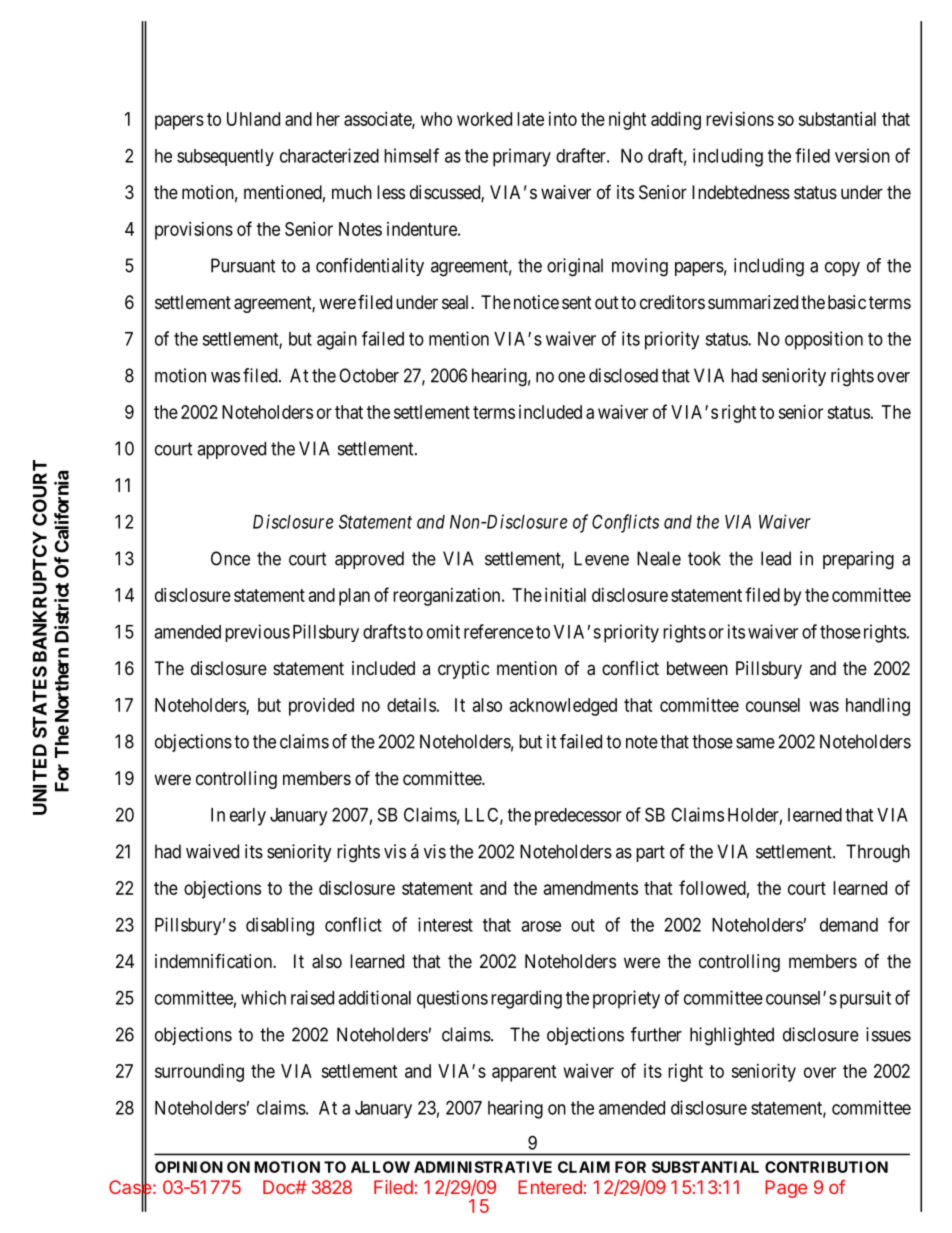  Describe the element at coordinates (225, 157) in the page. I see `subsequently` at that location.
